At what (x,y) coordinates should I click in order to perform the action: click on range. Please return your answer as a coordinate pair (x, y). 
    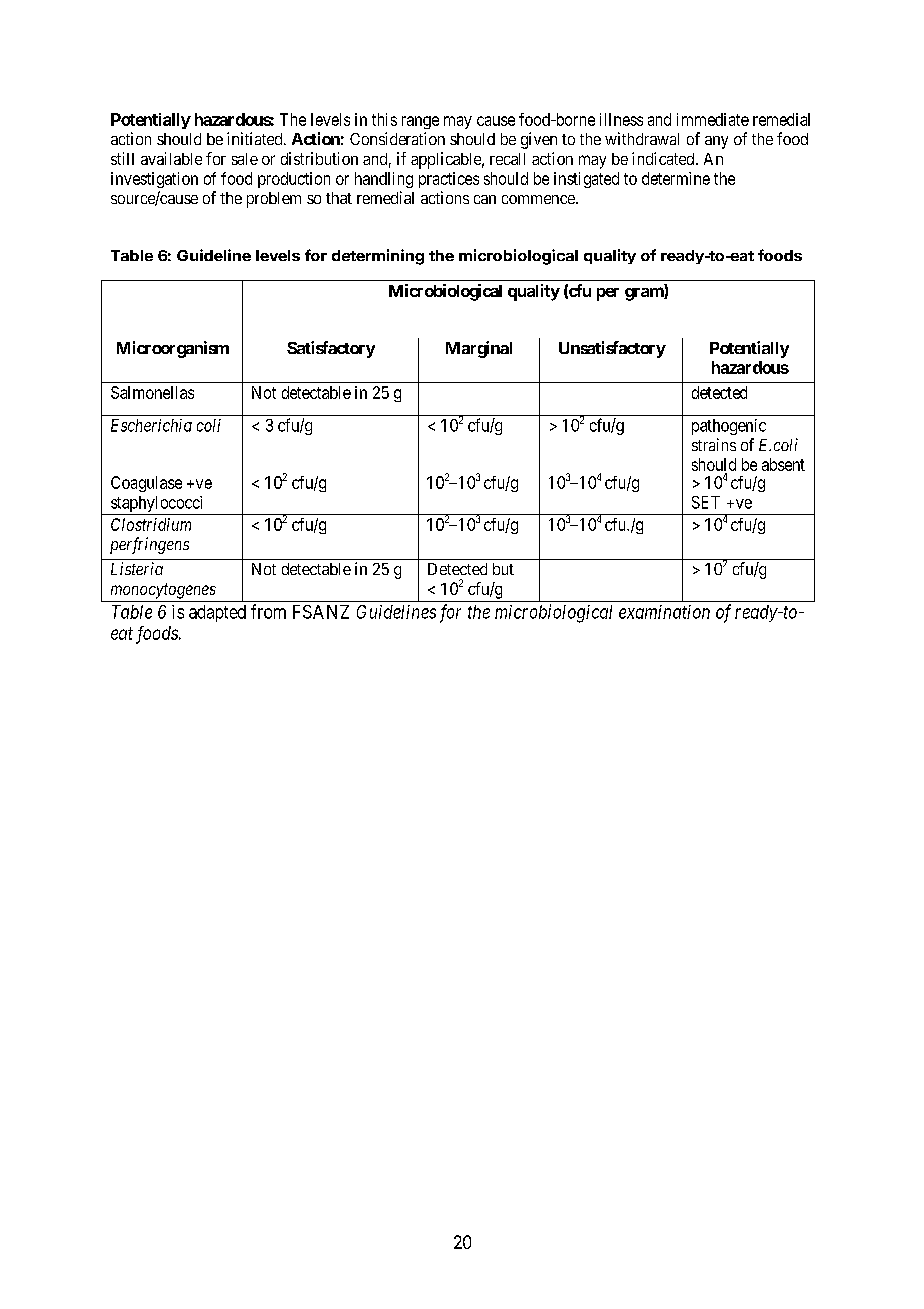
    Looking at the image, I should click on (420, 122).
